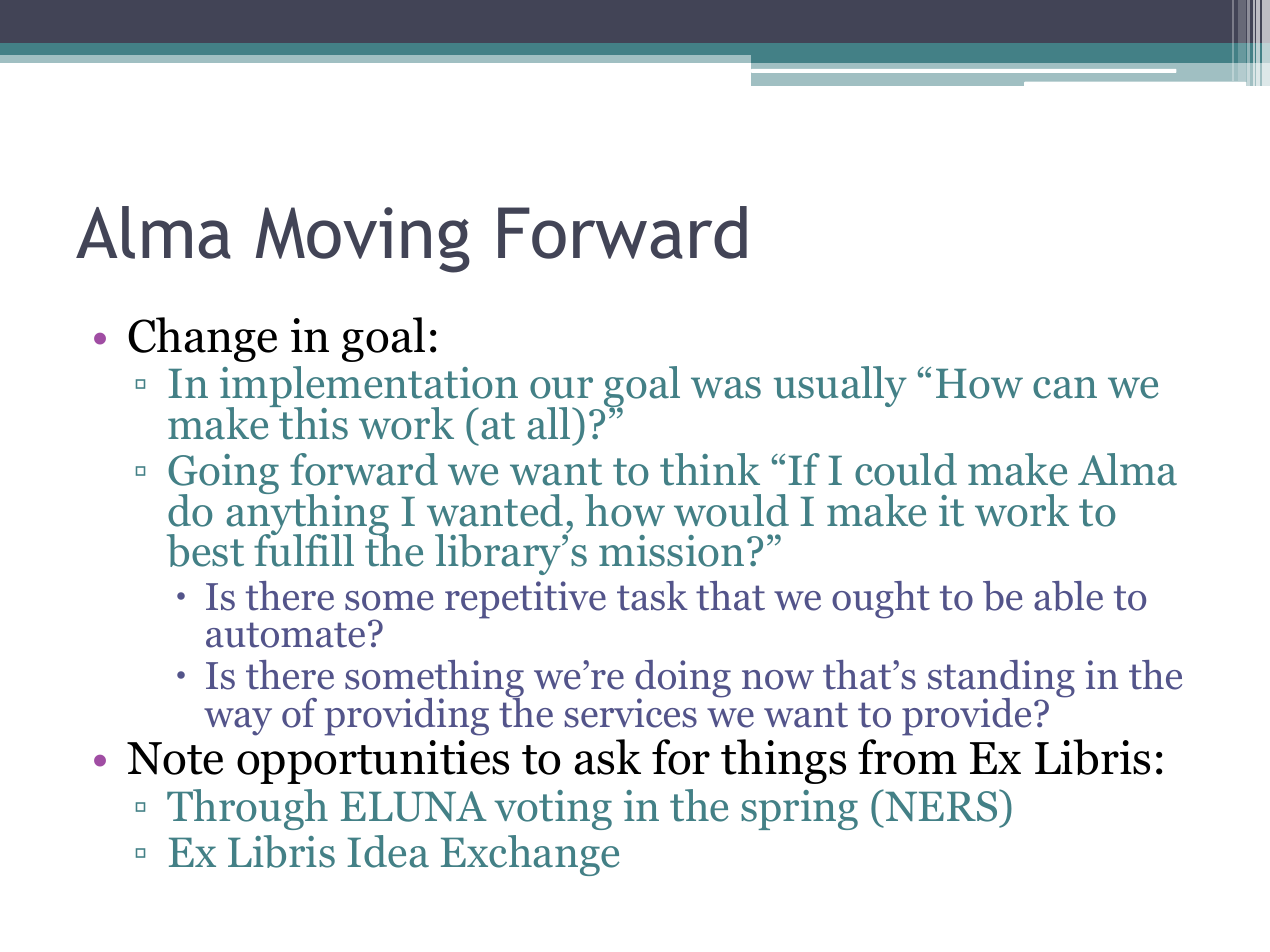  I want to click on think, so click(710, 469).
